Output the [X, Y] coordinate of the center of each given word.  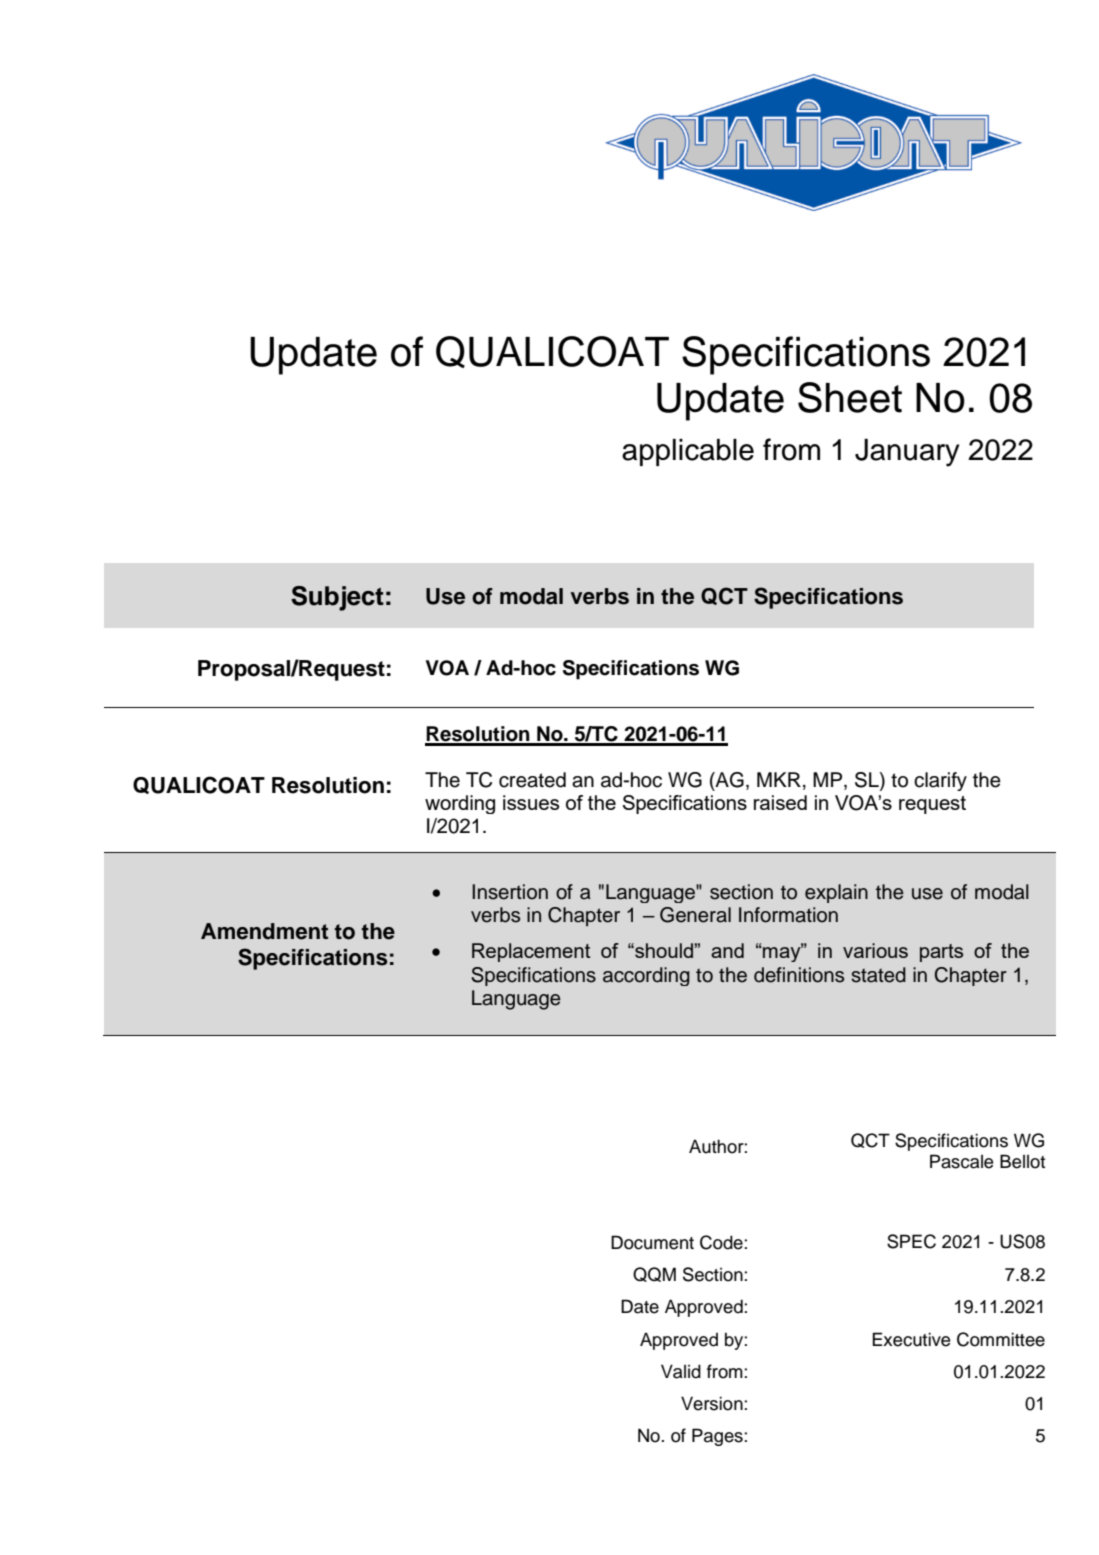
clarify [940, 781]
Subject [337, 598]
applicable [688, 452]
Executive [911, 1339]
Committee [1001, 1339]
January [907, 453]
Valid [681, 1371]
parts [941, 953]
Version [713, 1403]
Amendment [264, 931]
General [695, 915]
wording [460, 804]
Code [722, 1242]
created [532, 780]
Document [652, 1242]
